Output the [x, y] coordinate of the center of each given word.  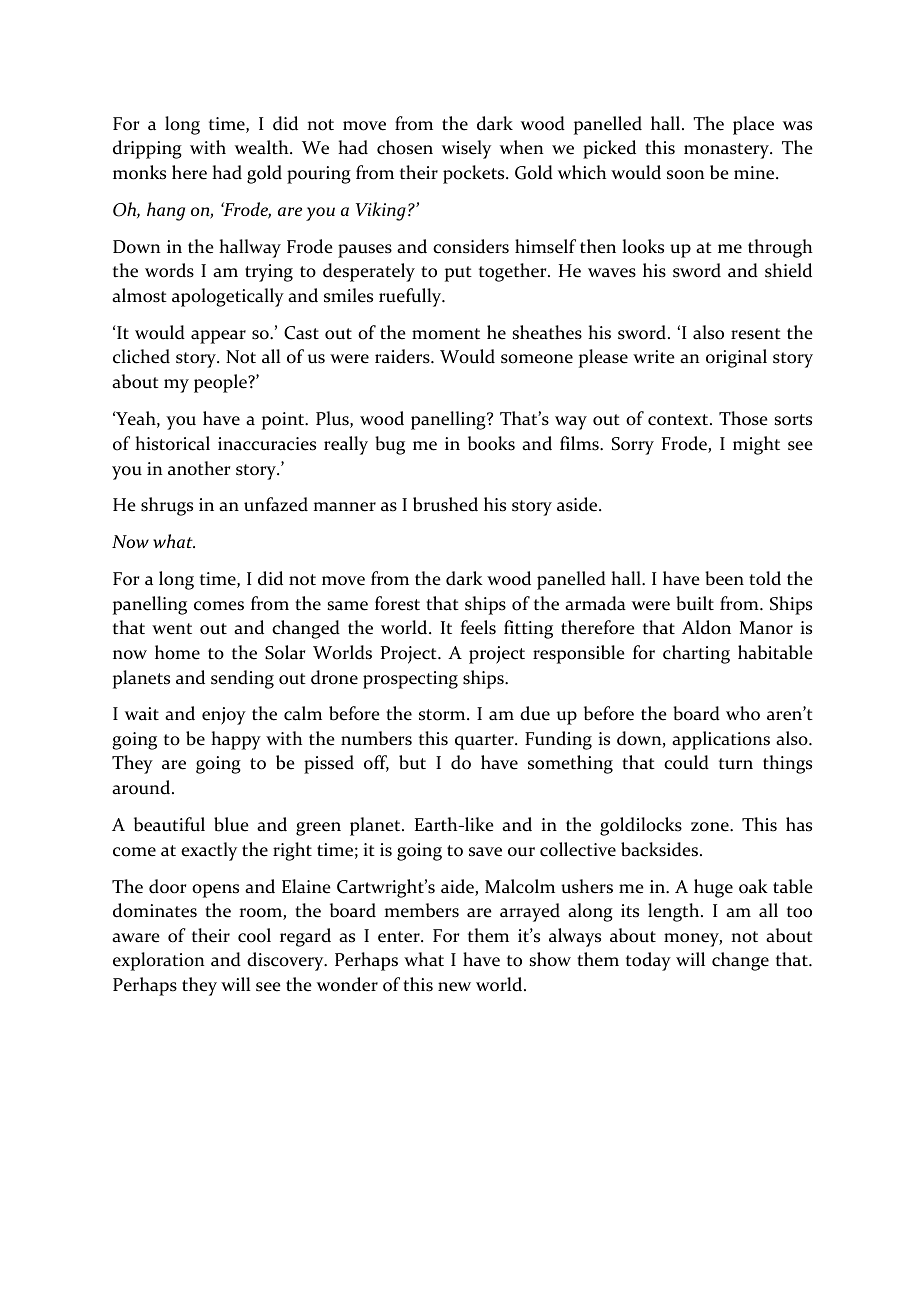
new [454, 987]
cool [254, 935]
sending [242, 679]
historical [172, 443]
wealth [263, 147]
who [743, 713]
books [491, 443]
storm [443, 715]
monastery [727, 151]
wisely [466, 149]
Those [743, 418]
